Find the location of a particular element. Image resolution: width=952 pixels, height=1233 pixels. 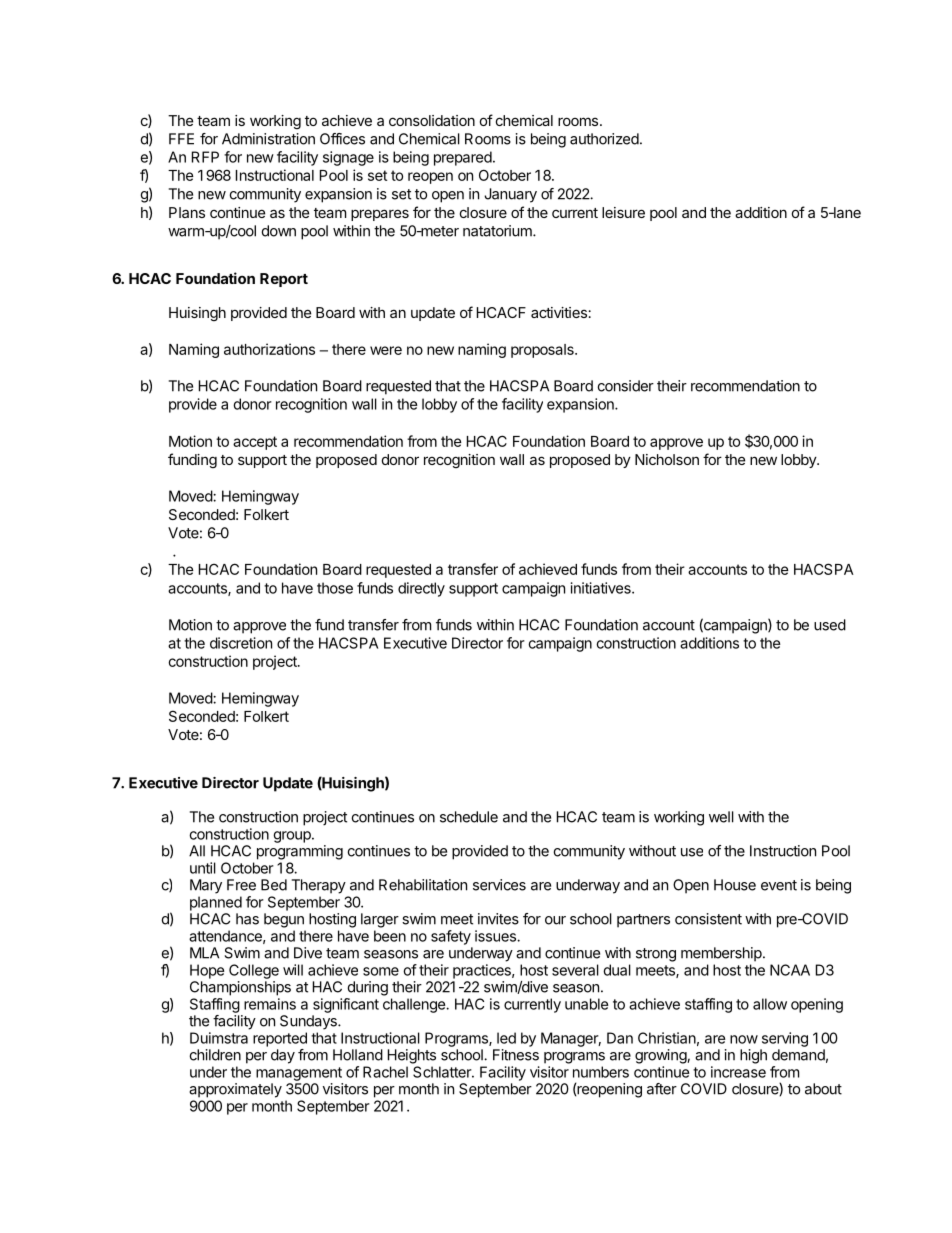

proposals is located at coordinates (543, 351).
